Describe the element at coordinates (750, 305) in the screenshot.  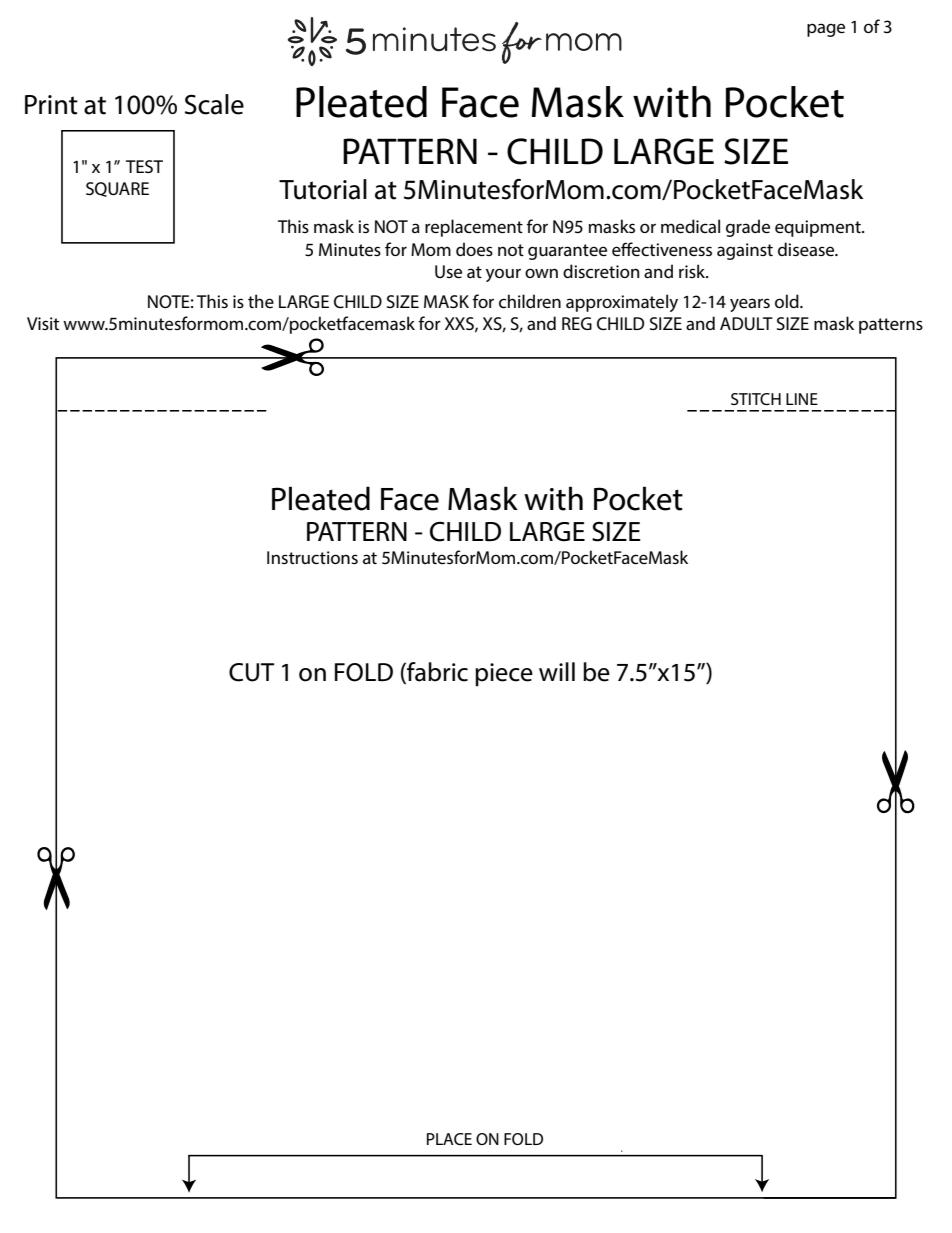
I see `years` at that location.
